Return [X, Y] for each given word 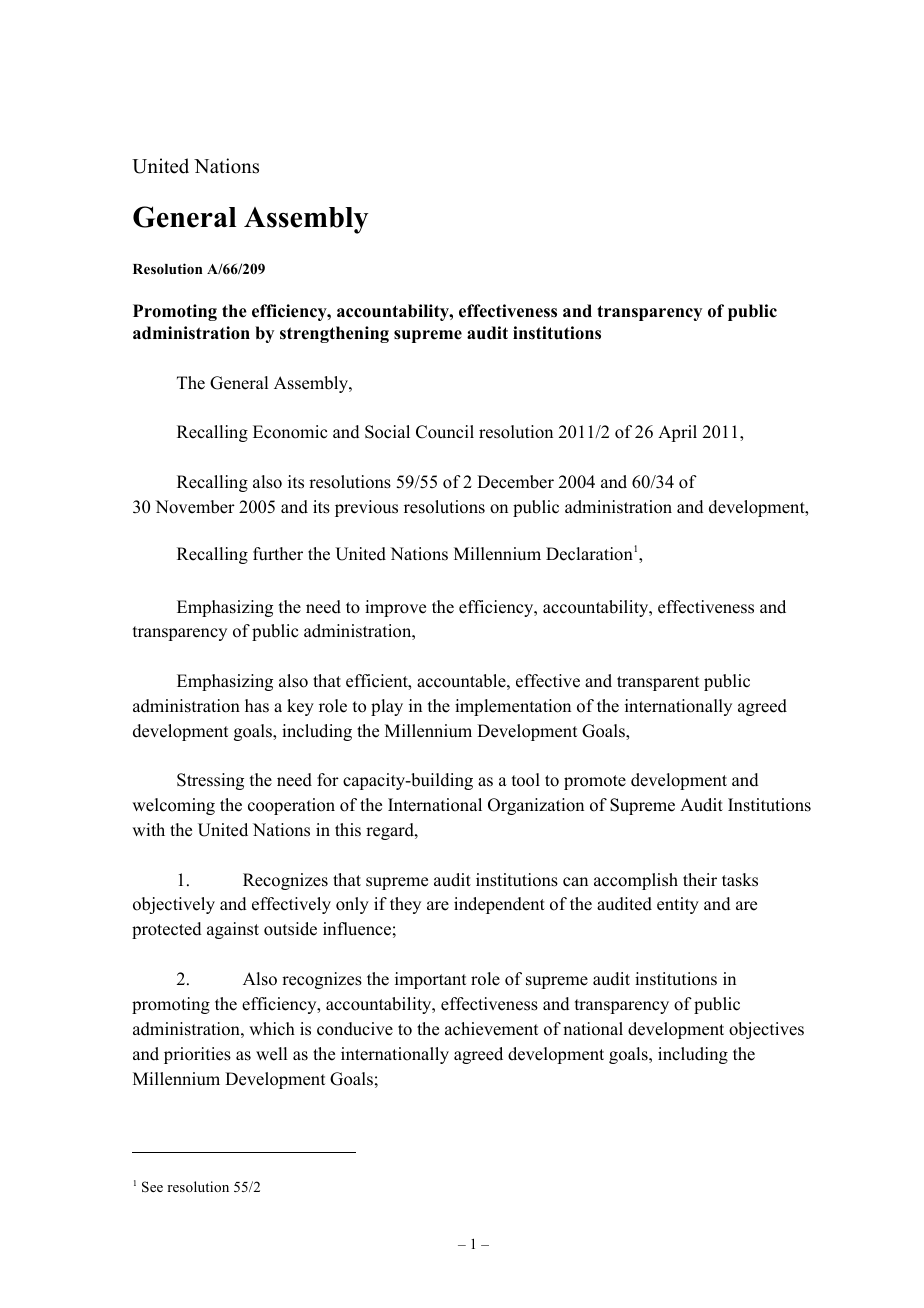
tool [526, 780]
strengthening [334, 334]
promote [595, 782]
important [430, 980]
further [278, 554]
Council [445, 432]
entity [678, 905]
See [152, 1187]
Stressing [210, 781]
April [677, 433]
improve [395, 608]
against [233, 930]
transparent [658, 683]
